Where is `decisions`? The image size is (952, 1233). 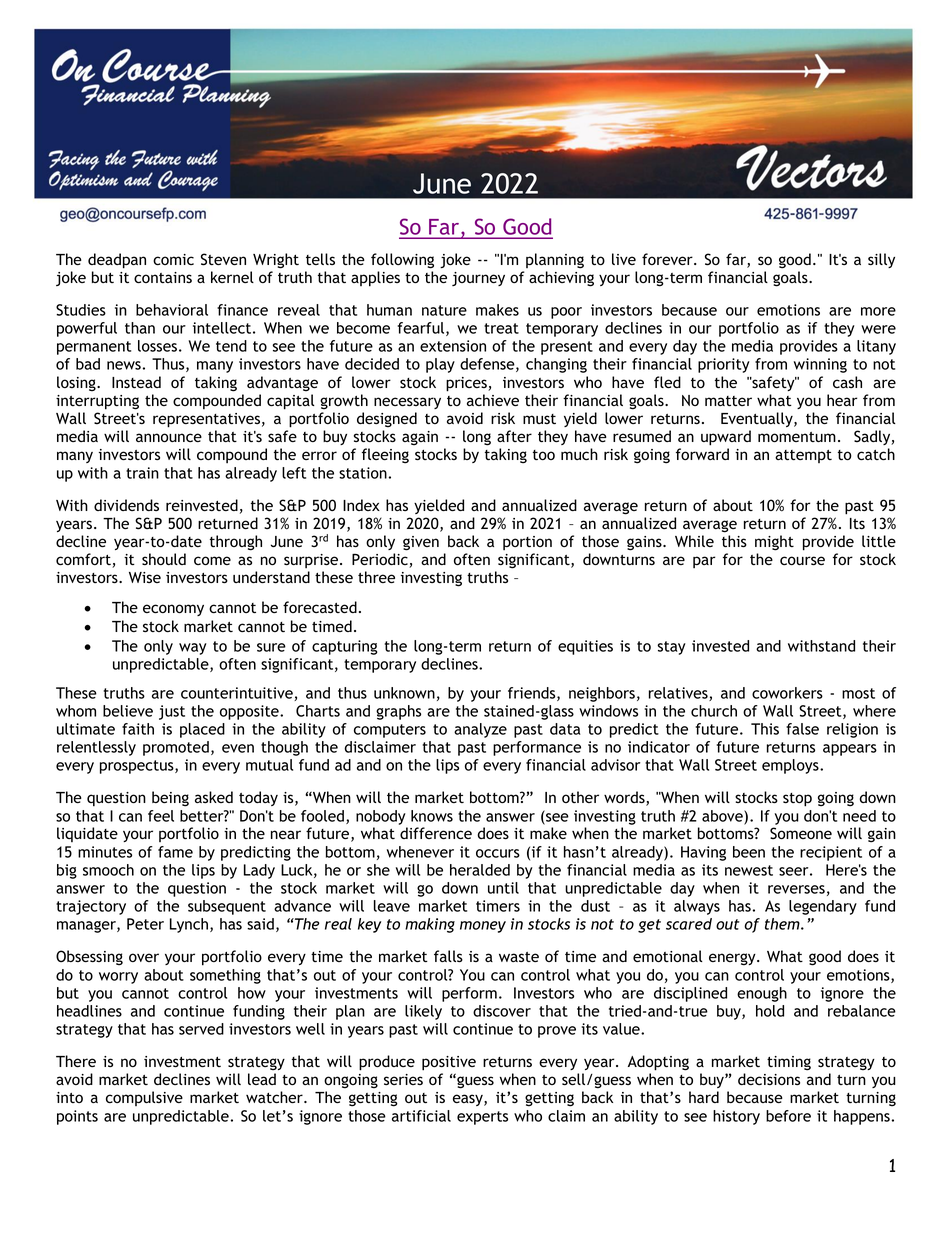 decisions is located at coordinates (769, 1079).
